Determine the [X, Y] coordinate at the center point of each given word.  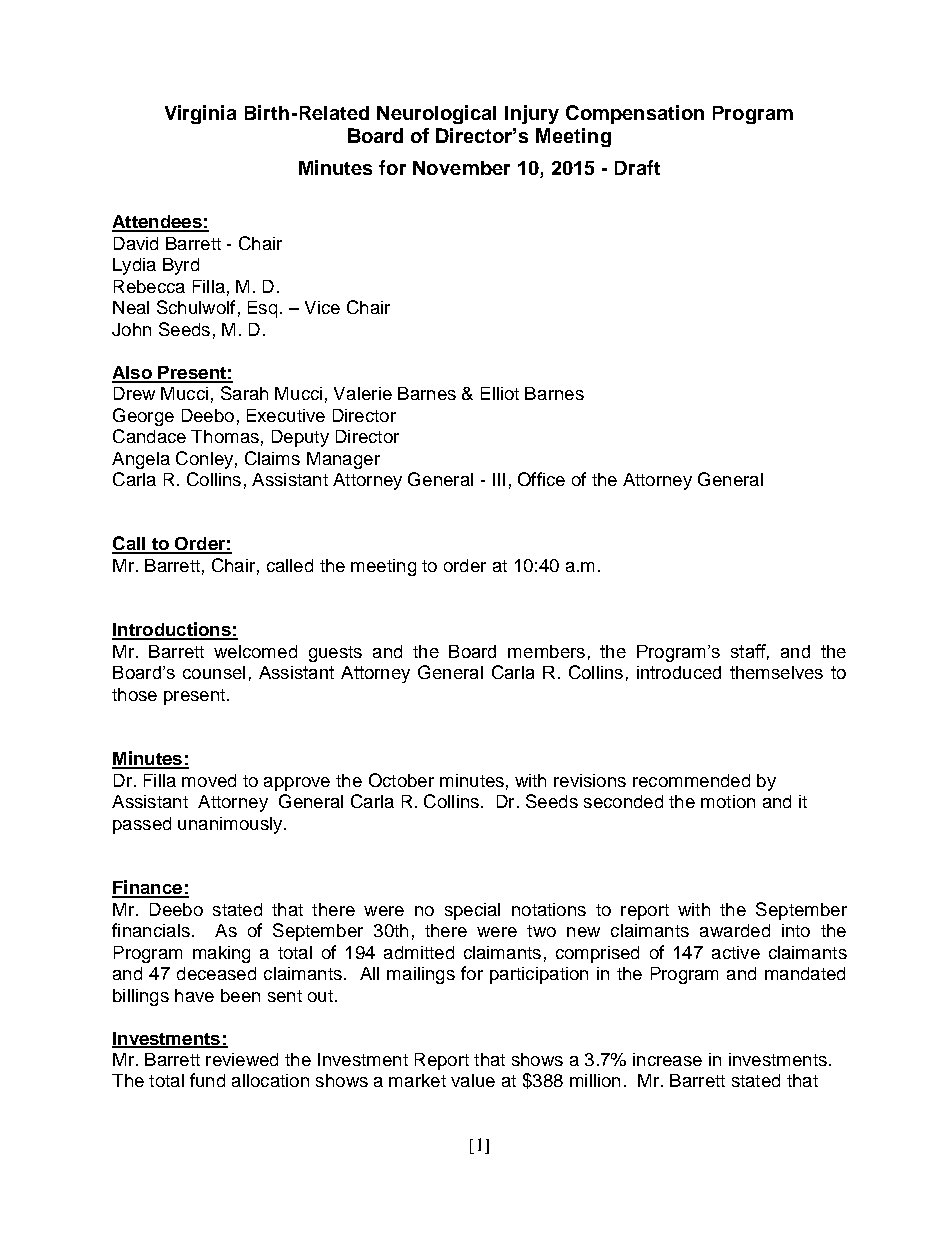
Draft [637, 167]
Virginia [200, 114]
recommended [691, 780]
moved [209, 780]
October [401, 780]
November [461, 168]
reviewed [242, 1059]
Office [541, 479]
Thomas [225, 436]
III [499, 479]
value [473, 1080]
